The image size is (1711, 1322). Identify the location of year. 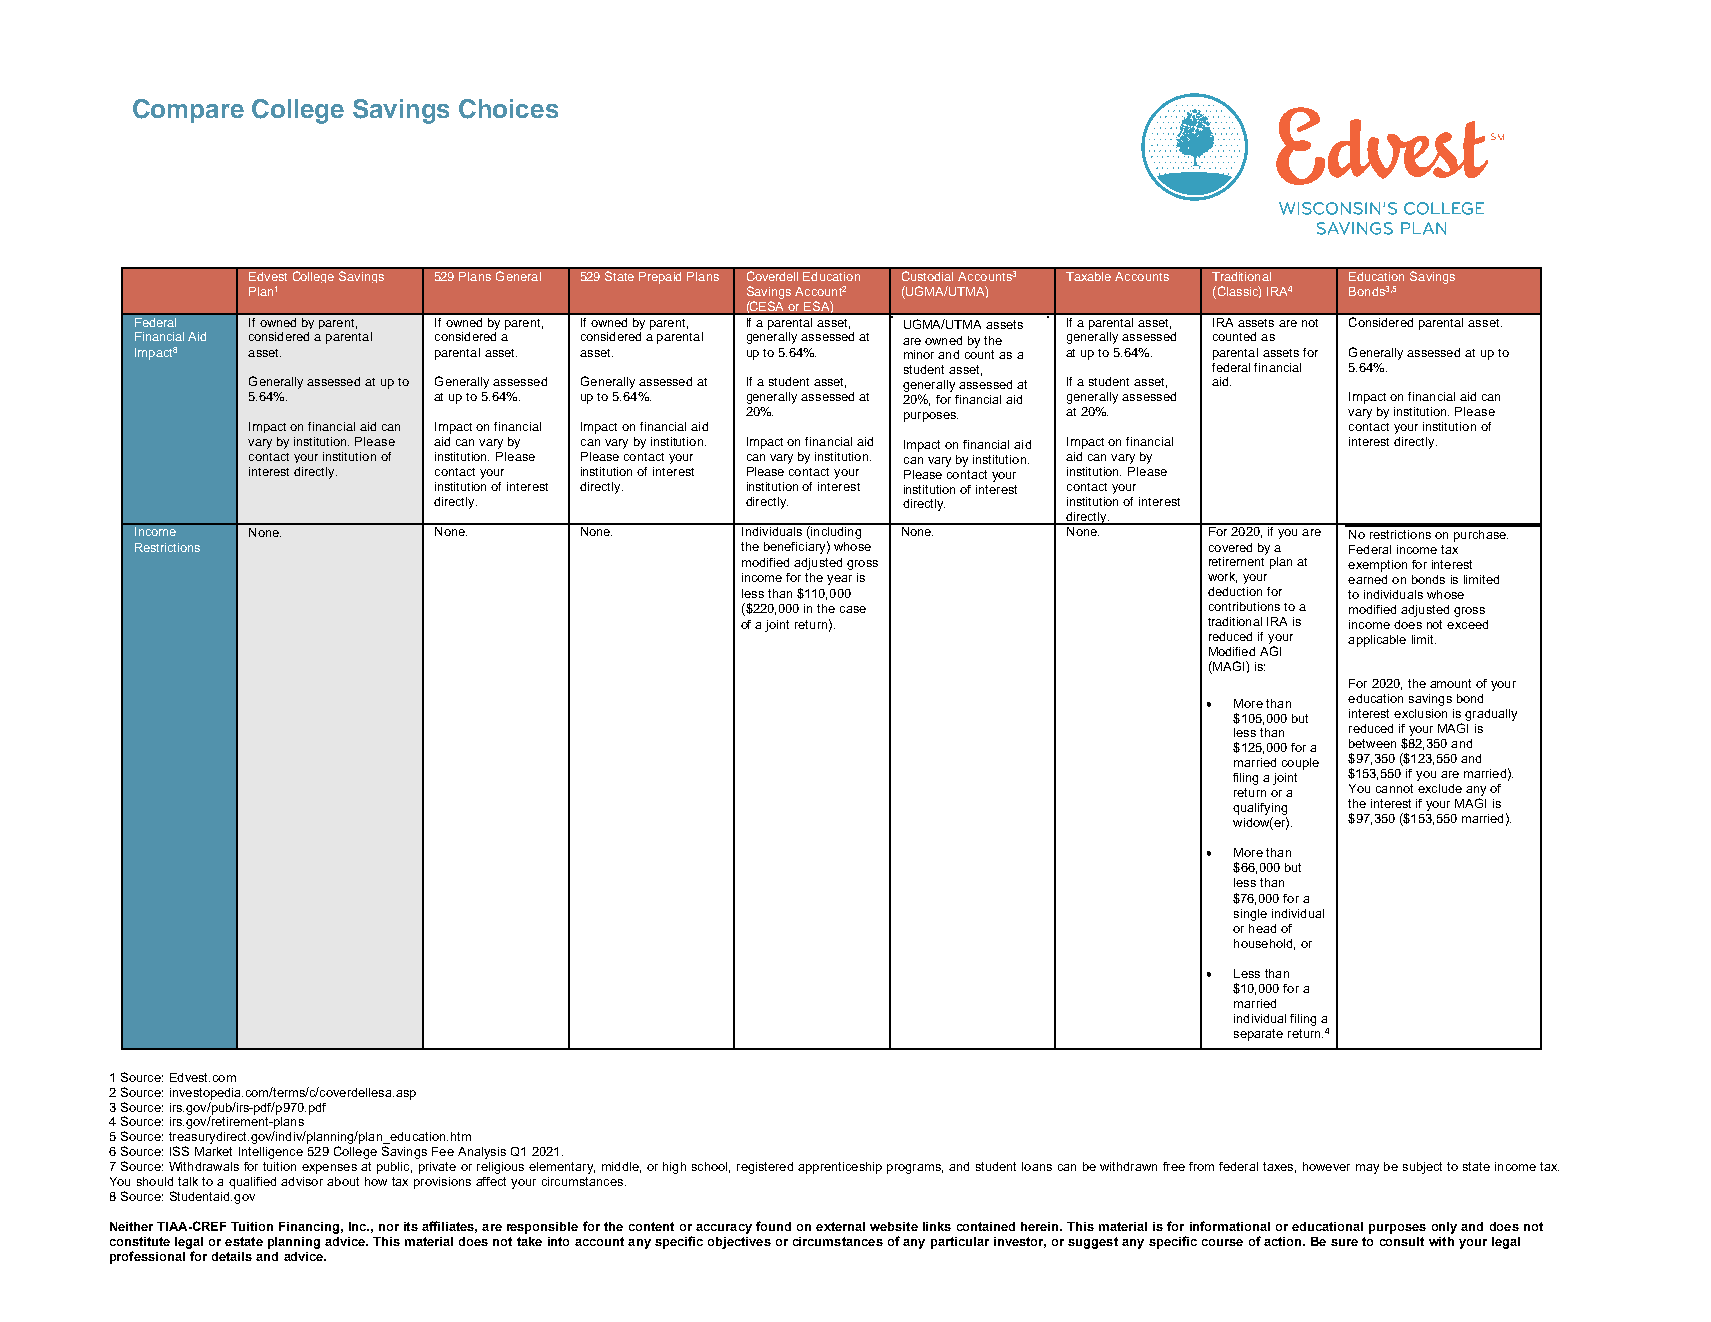
(839, 580).
